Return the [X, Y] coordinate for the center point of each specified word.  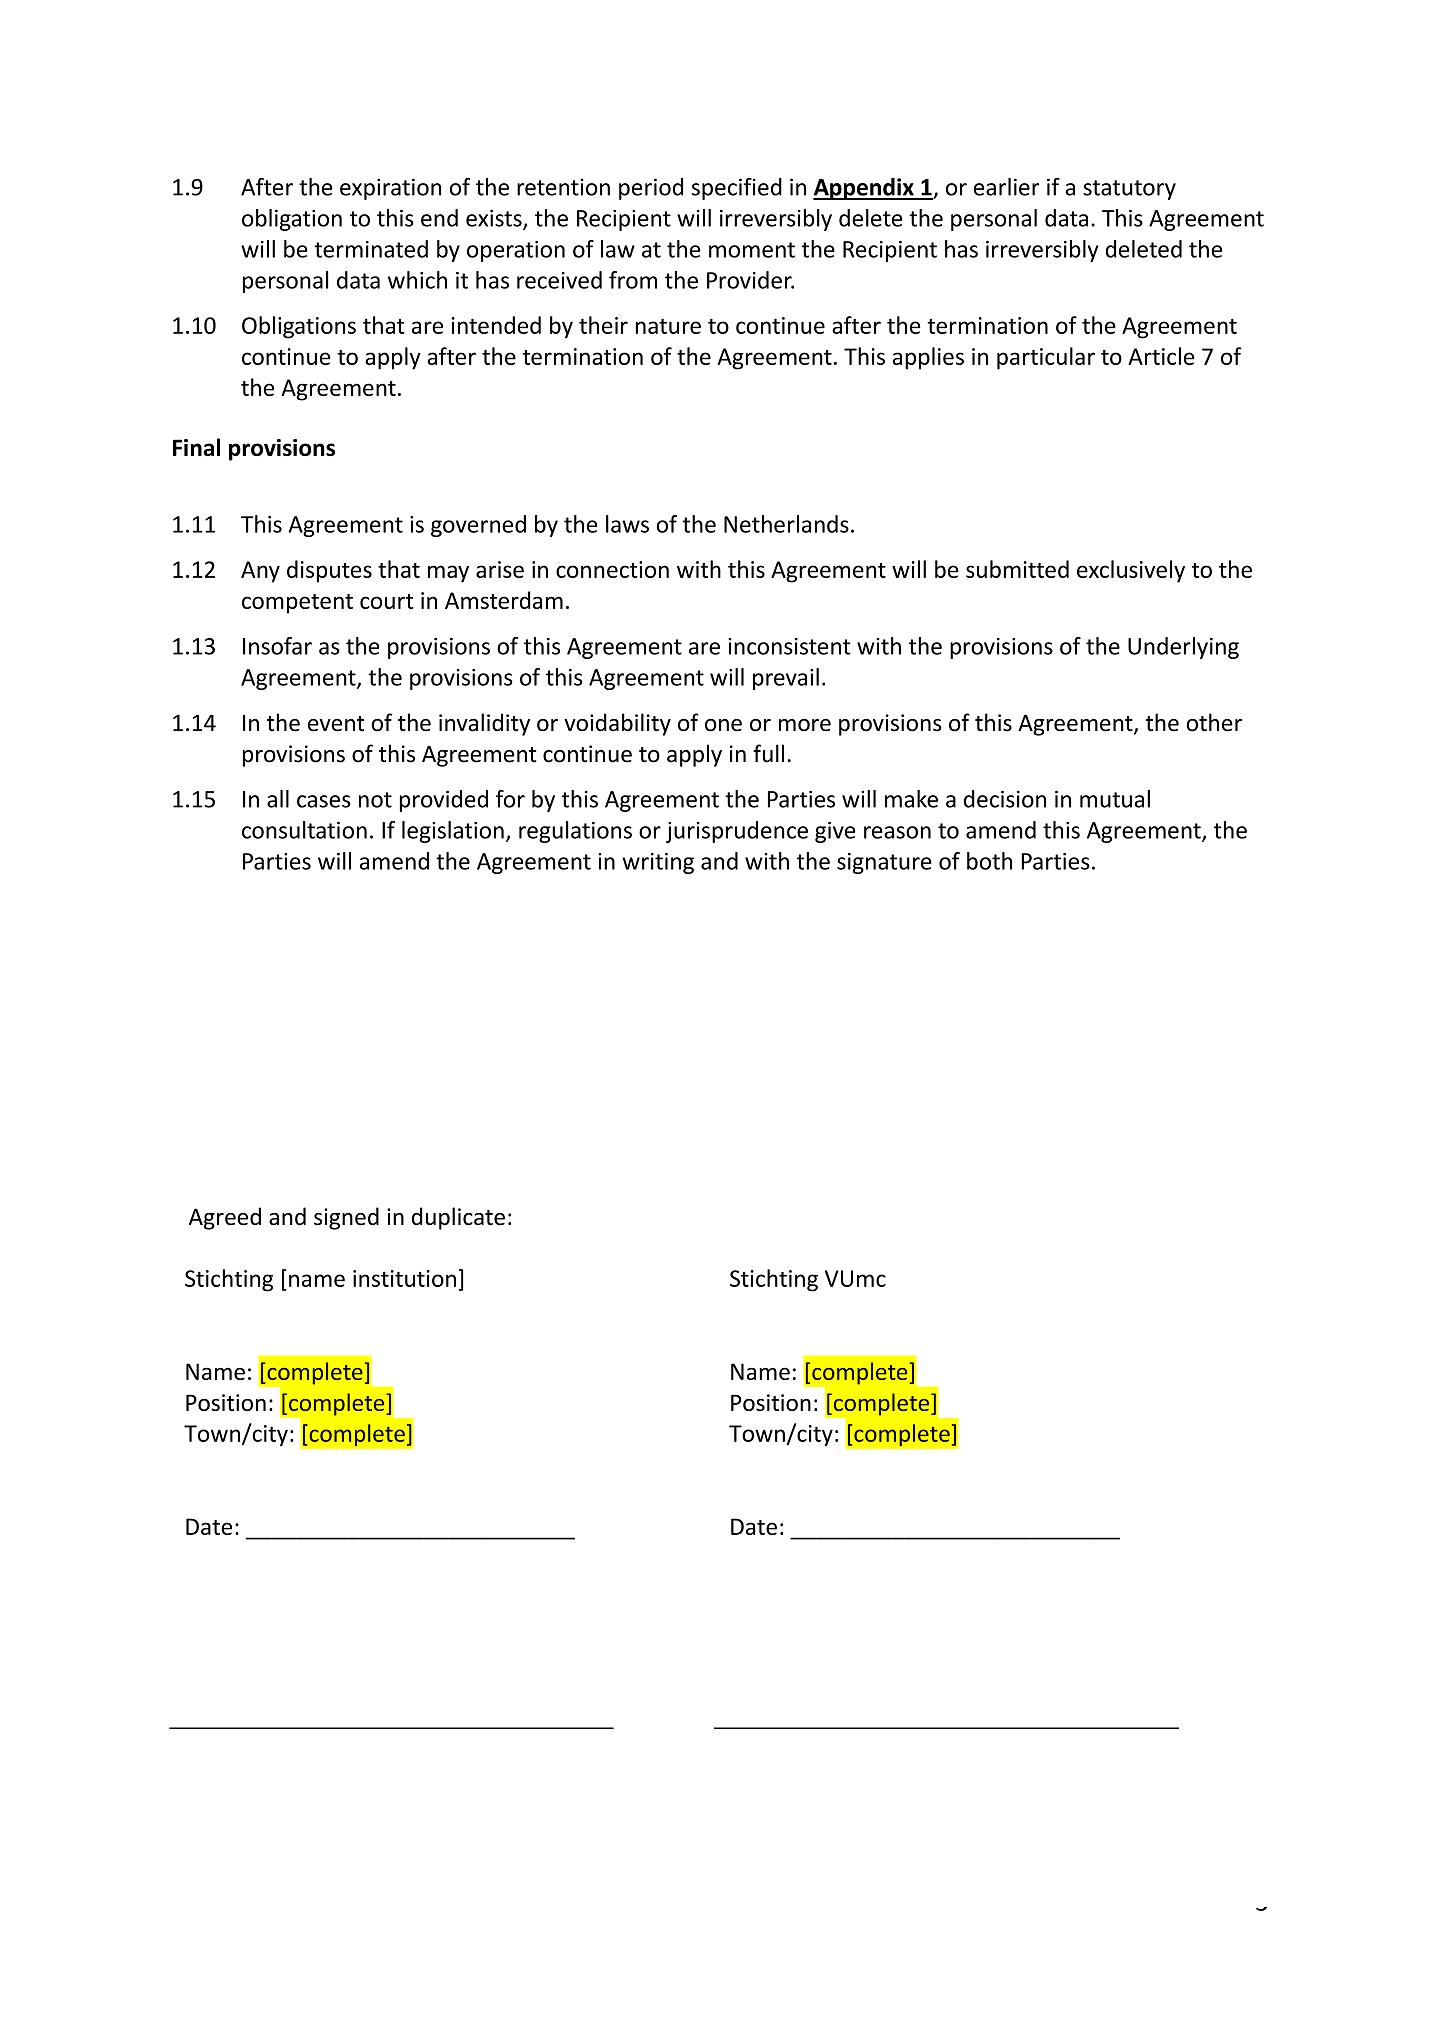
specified [737, 189]
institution [404, 1278]
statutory [1129, 190]
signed [346, 1218]
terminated [371, 249]
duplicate [458, 1218]
